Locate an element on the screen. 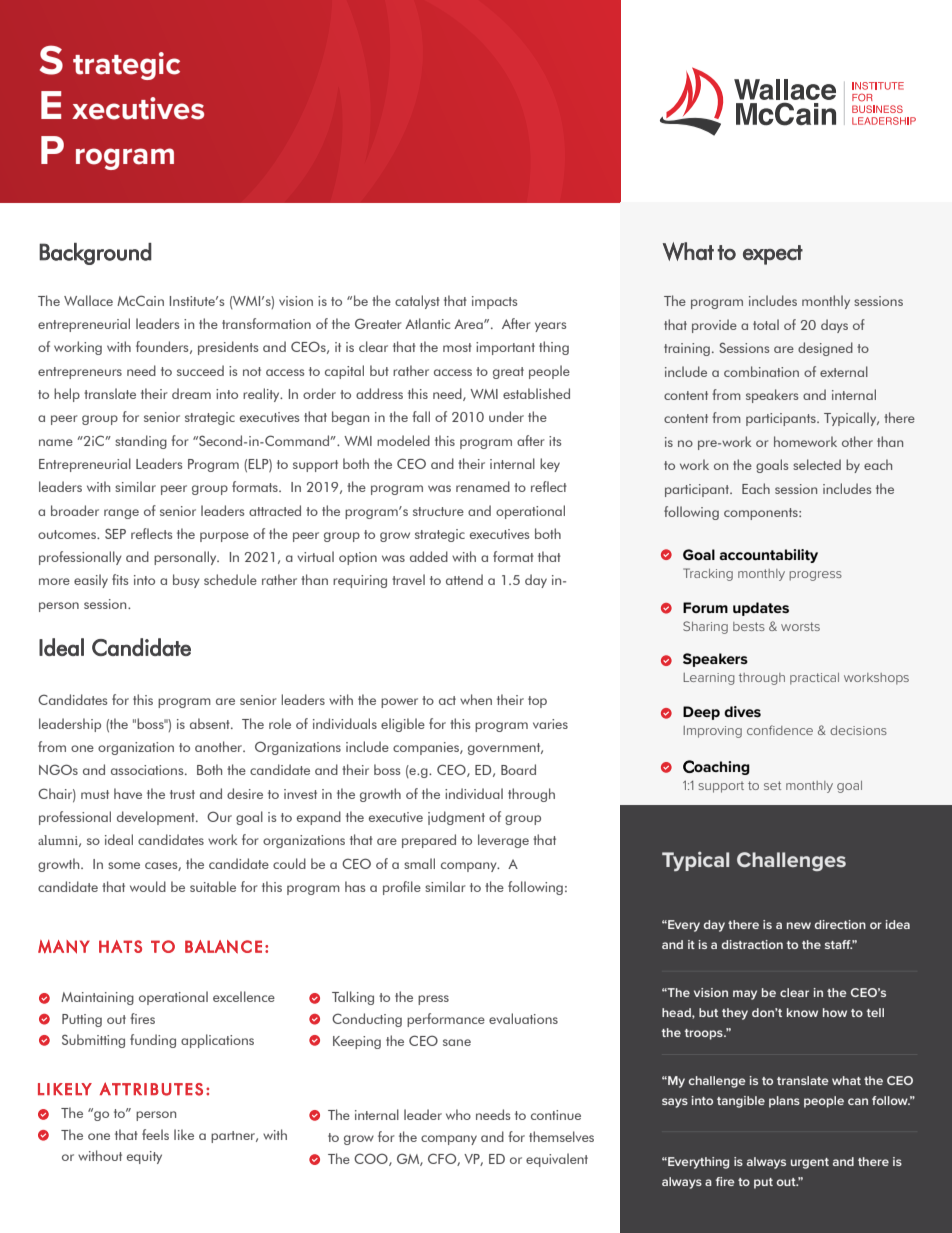  Wallace is located at coordinates (88, 300).
